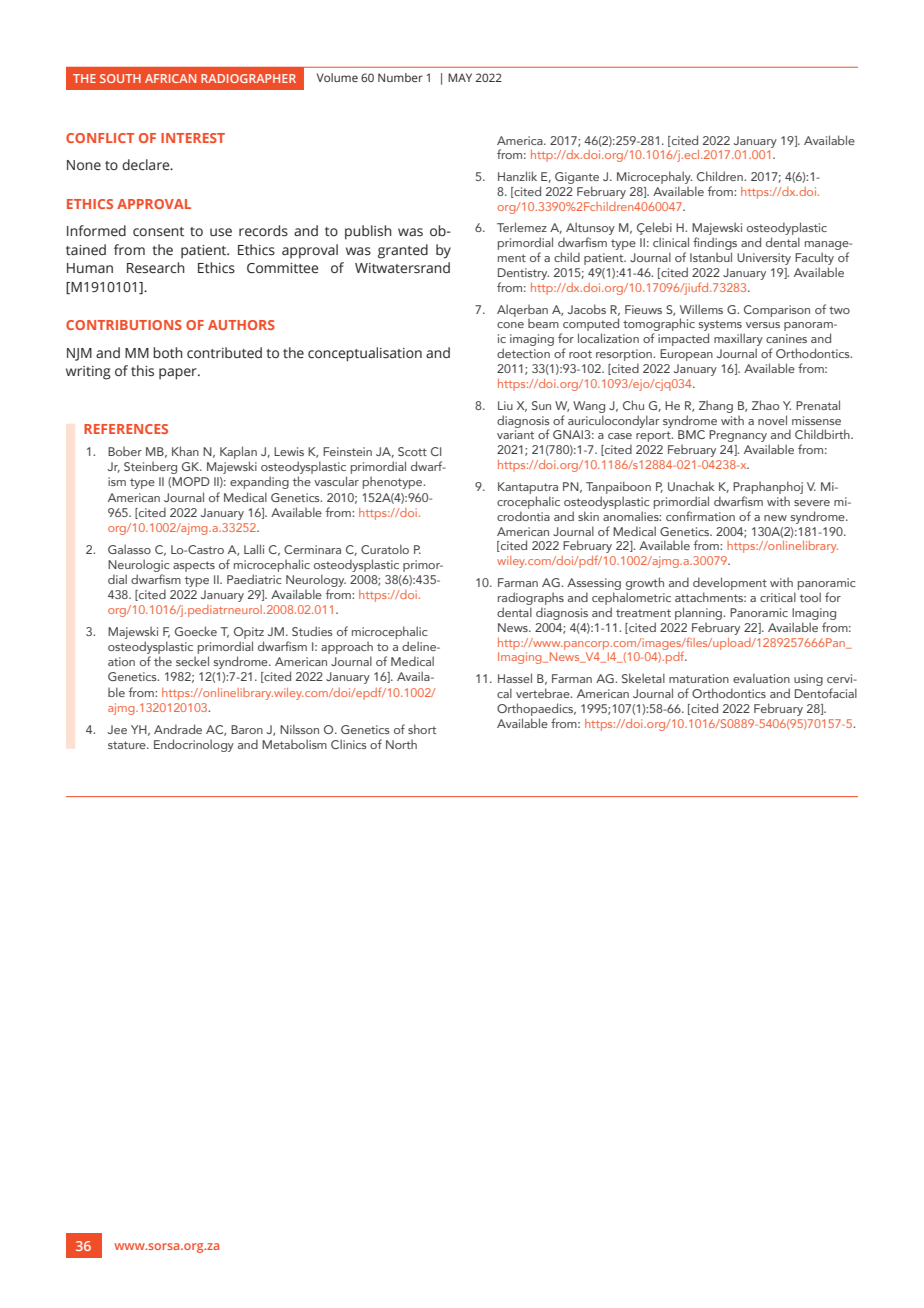  What do you see at coordinates (126, 429) in the screenshot?
I see `REFERENCES` at bounding box center [126, 429].
